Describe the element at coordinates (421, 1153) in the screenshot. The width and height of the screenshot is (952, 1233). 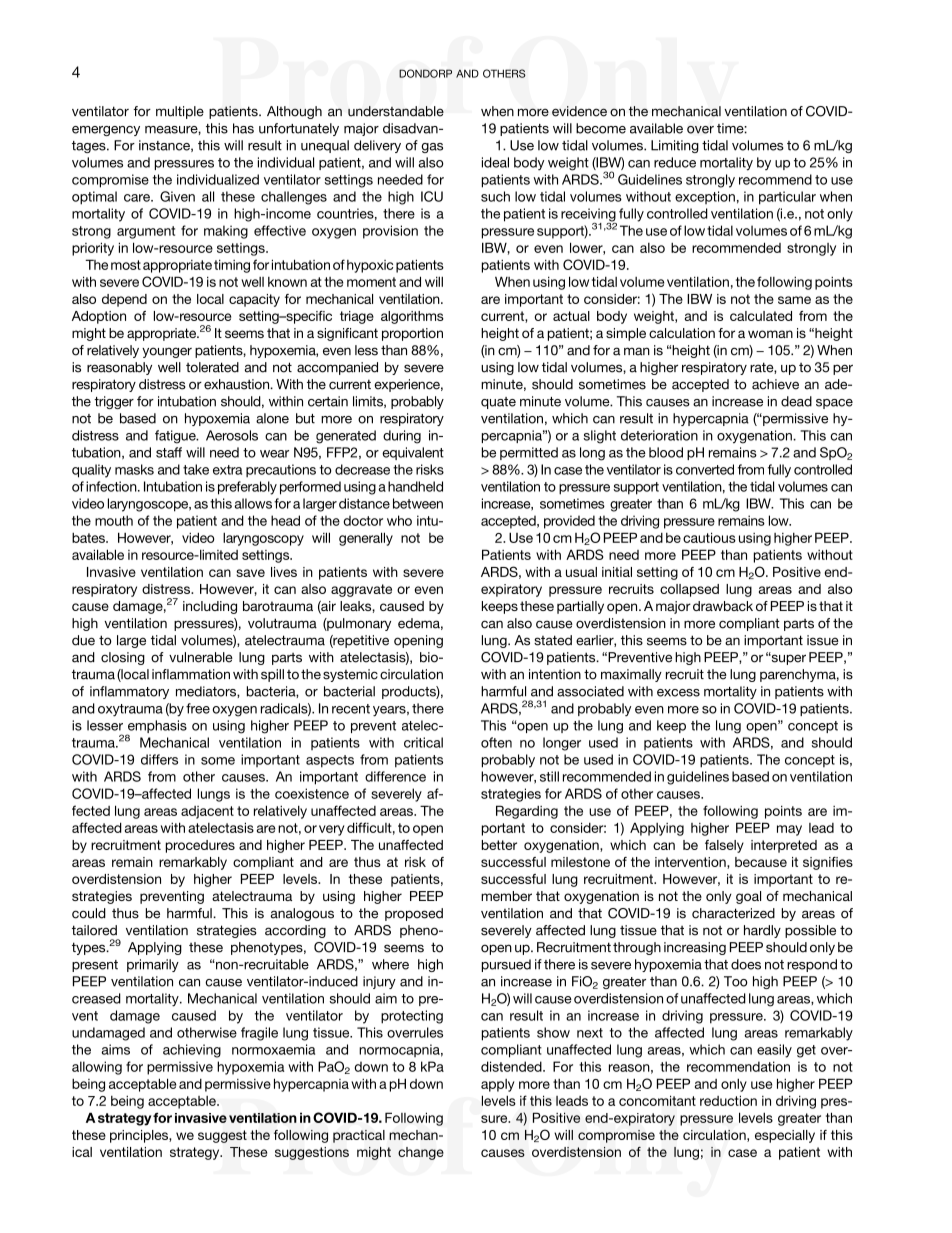
I see `change` at that location.
